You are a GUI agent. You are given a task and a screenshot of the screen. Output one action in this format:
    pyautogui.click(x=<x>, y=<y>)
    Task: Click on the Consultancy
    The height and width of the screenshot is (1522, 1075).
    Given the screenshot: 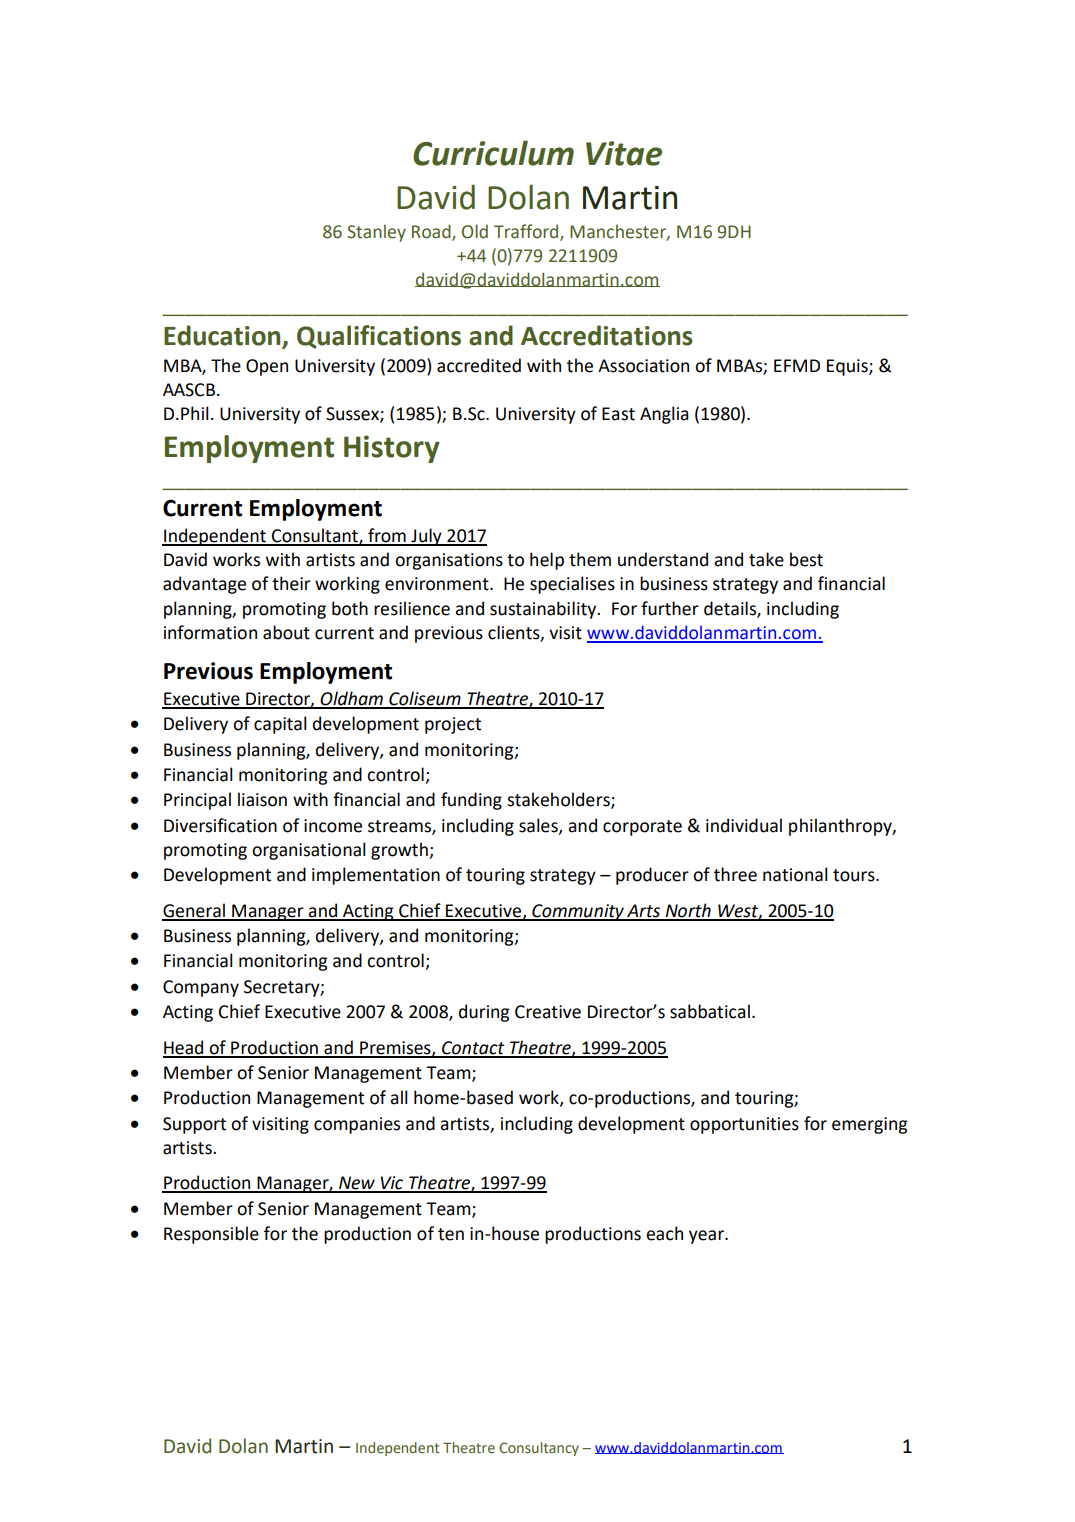 What is the action you would take?
    pyautogui.click(x=539, y=1449)
